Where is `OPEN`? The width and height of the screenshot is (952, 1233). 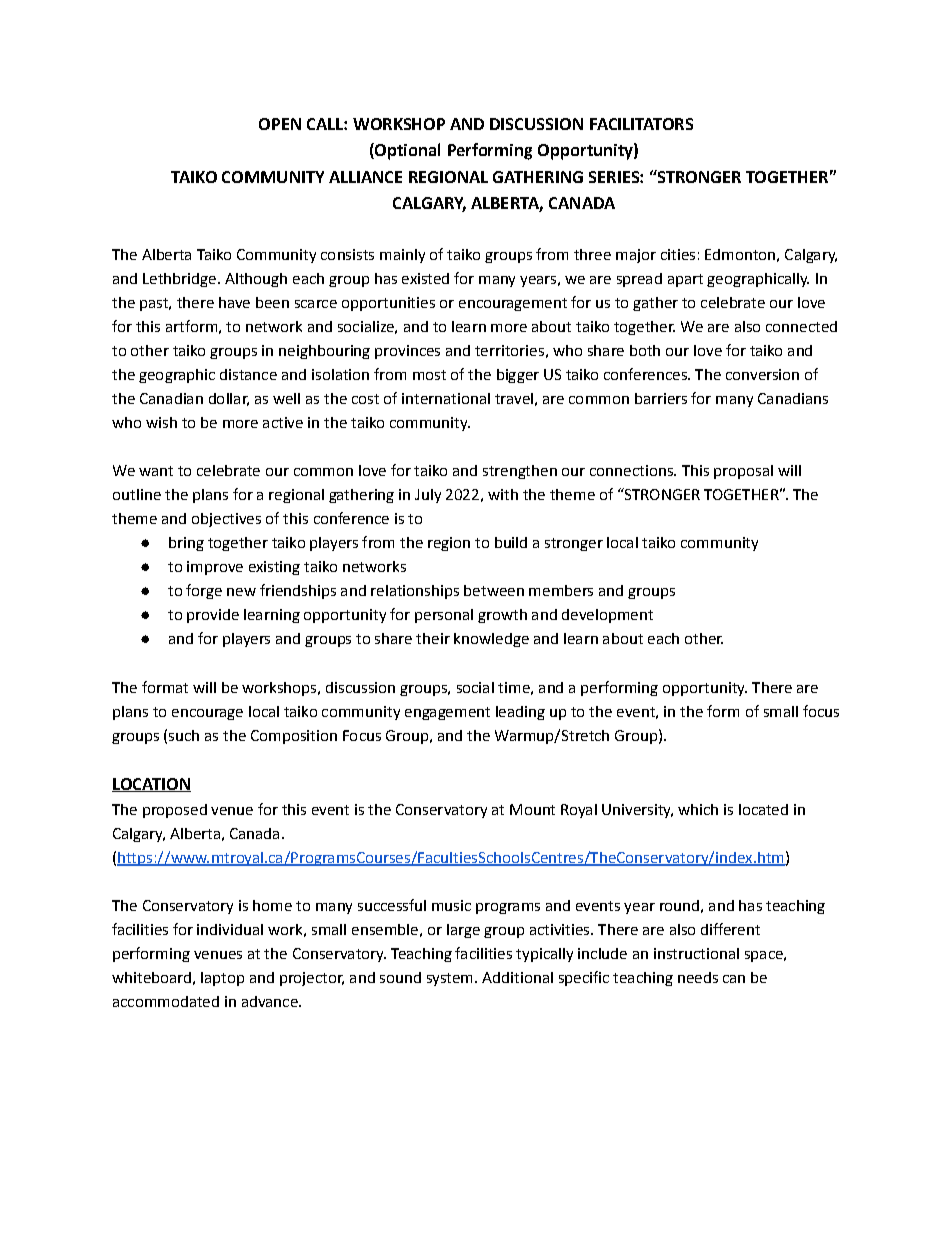 OPEN is located at coordinates (280, 124).
